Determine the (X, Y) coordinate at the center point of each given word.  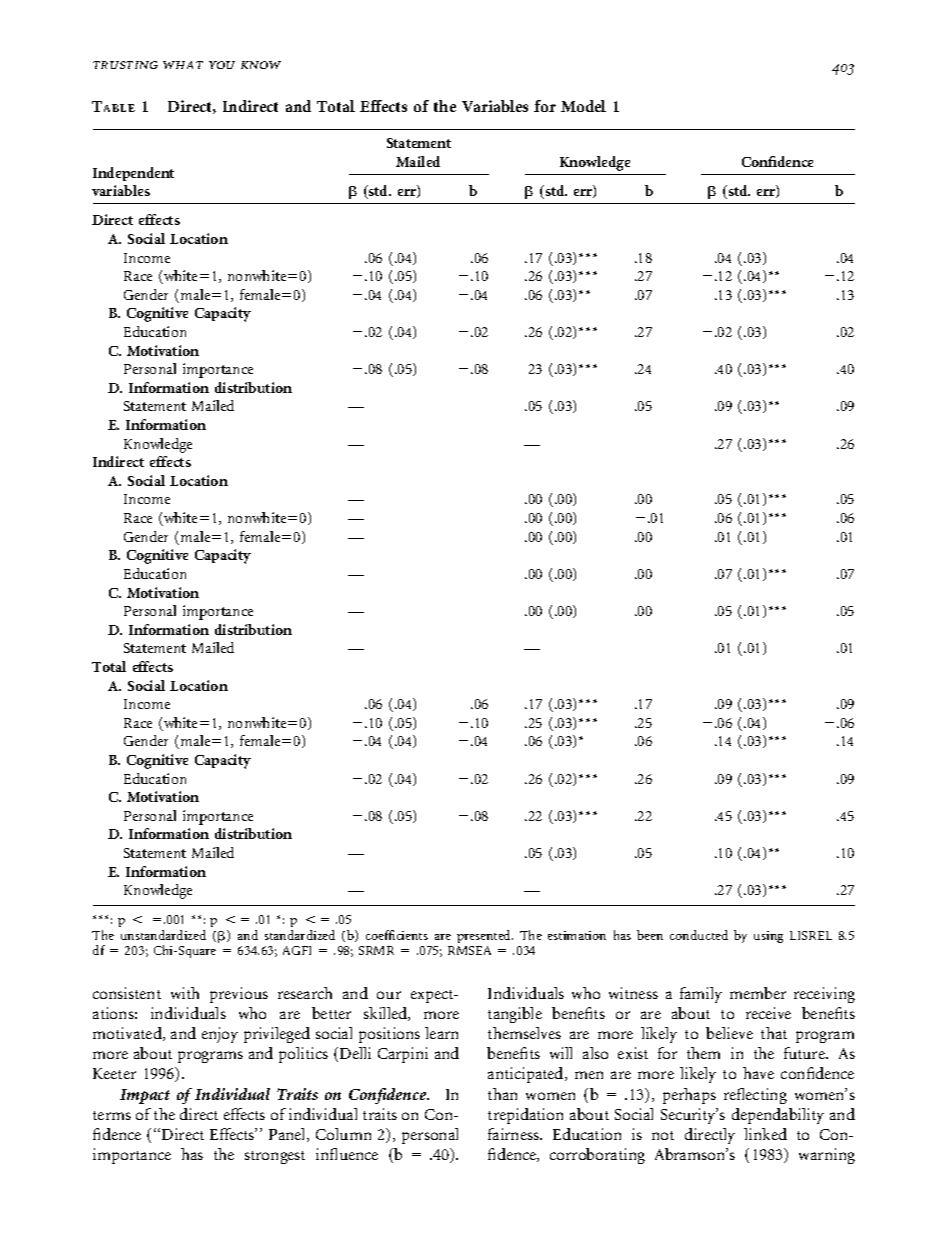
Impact (145, 1096)
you (222, 65)
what (183, 65)
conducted (699, 935)
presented (485, 936)
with (185, 993)
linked (765, 1134)
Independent (133, 174)
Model (583, 106)
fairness (514, 1134)
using (768, 937)
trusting (125, 65)
